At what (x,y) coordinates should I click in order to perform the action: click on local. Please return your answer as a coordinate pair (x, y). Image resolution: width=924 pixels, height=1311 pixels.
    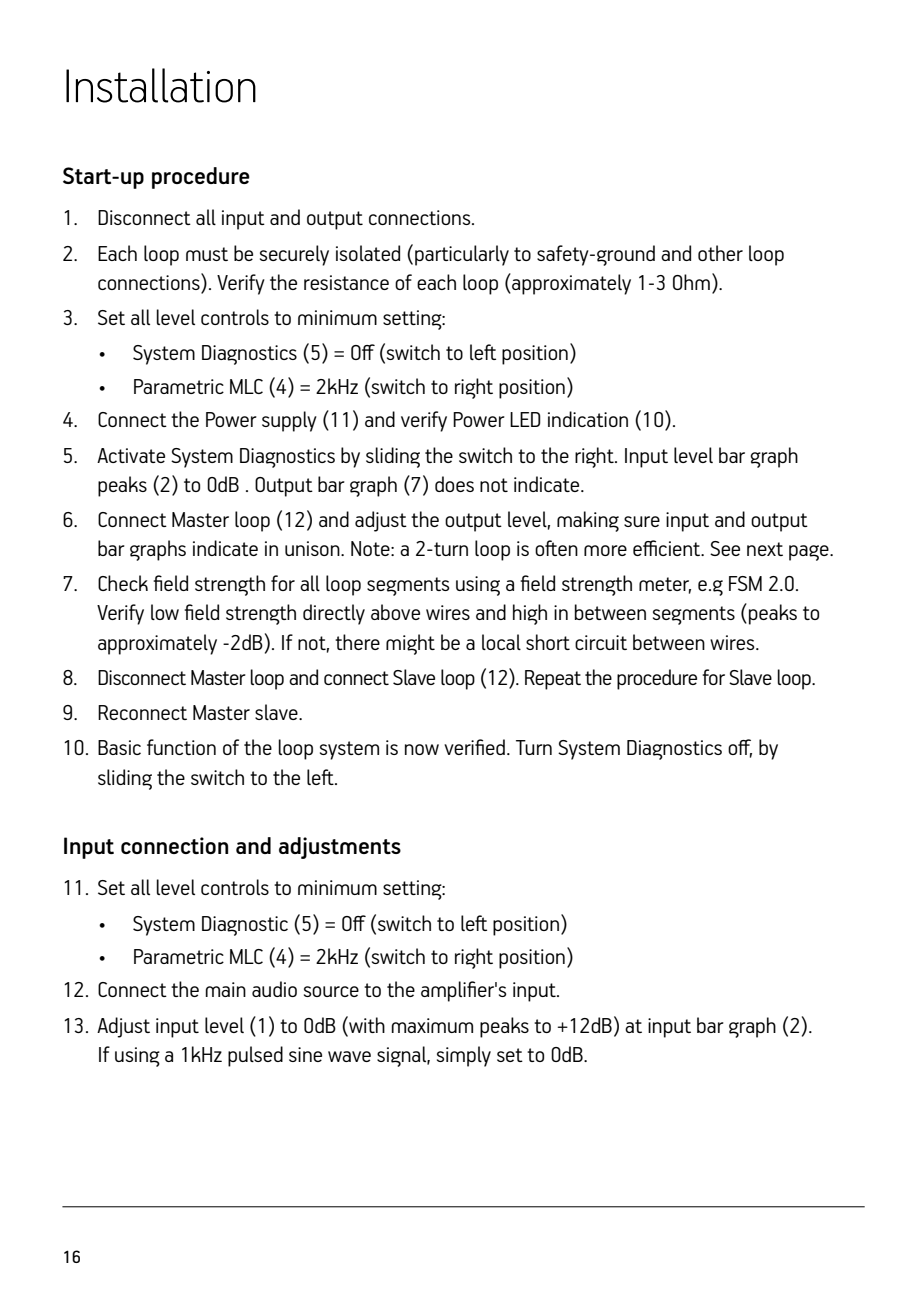
    Looking at the image, I should click on (501, 642).
